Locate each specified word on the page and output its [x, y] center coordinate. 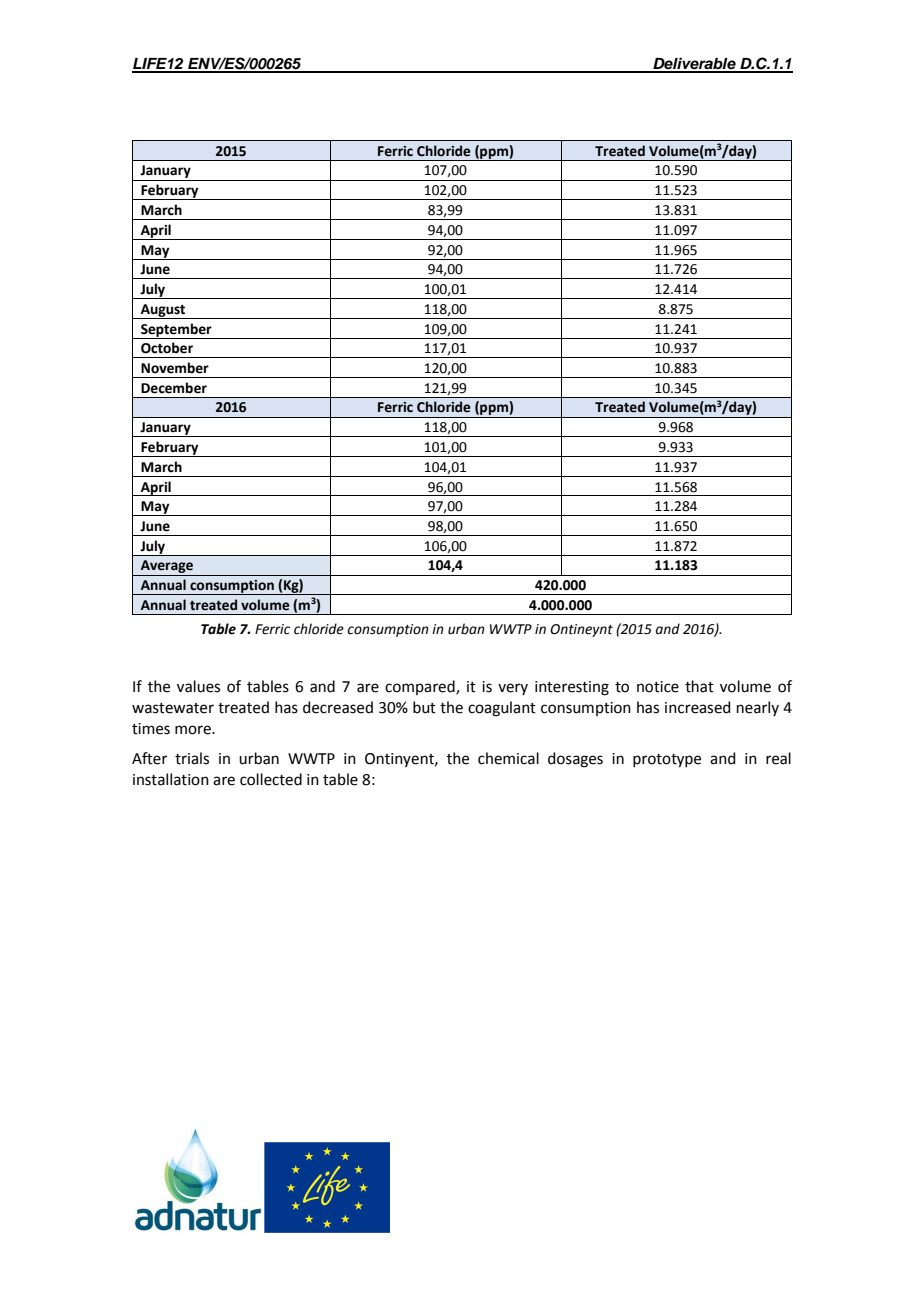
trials [192, 758]
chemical [508, 758]
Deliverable [694, 64]
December [174, 388]
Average [167, 568]
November [175, 368]
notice [658, 687]
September [176, 331]
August [163, 311]
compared [421, 687]
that [699, 686]
